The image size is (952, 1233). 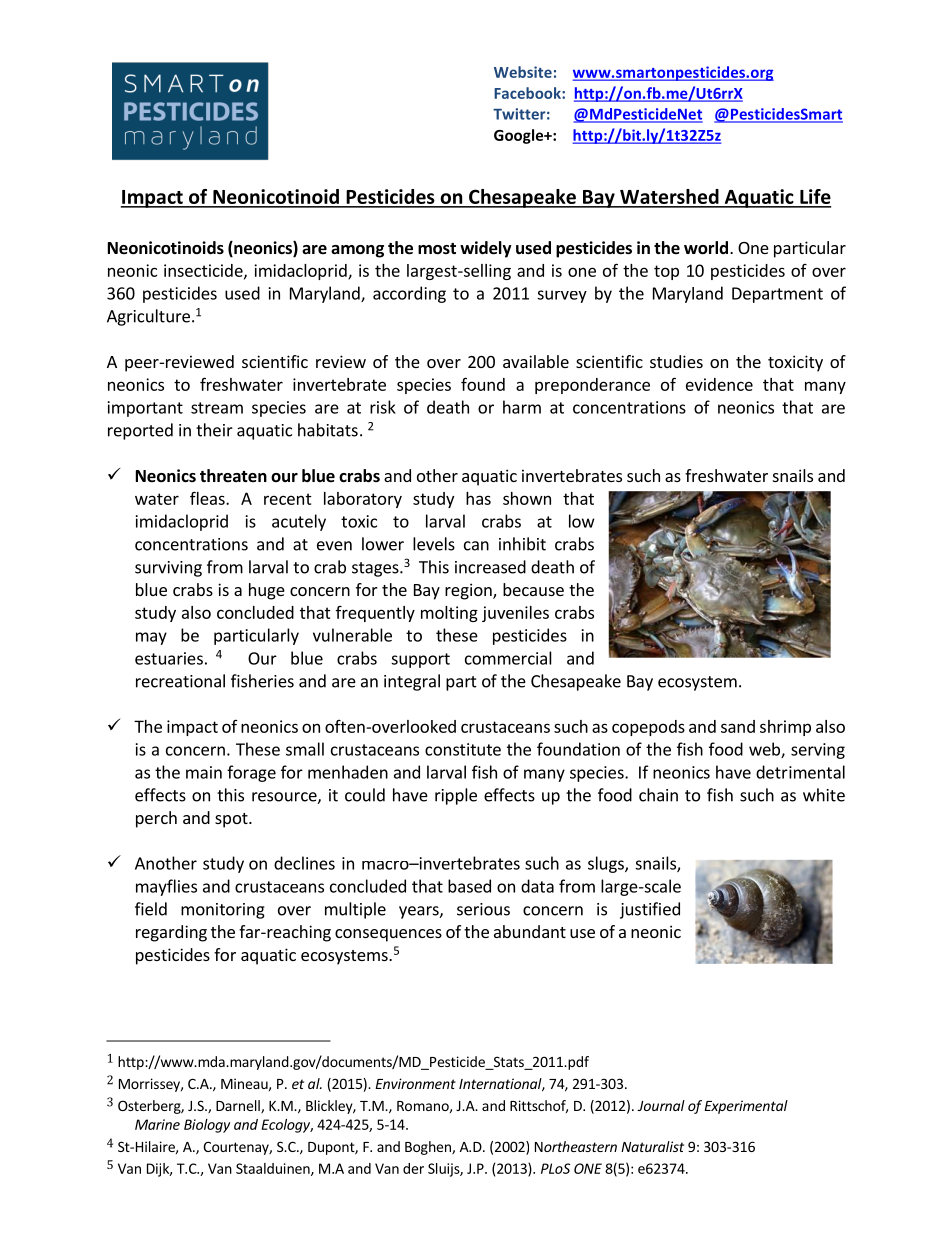 What do you see at coordinates (706, 248) in the image?
I see `world` at bounding box center [706, 248].
